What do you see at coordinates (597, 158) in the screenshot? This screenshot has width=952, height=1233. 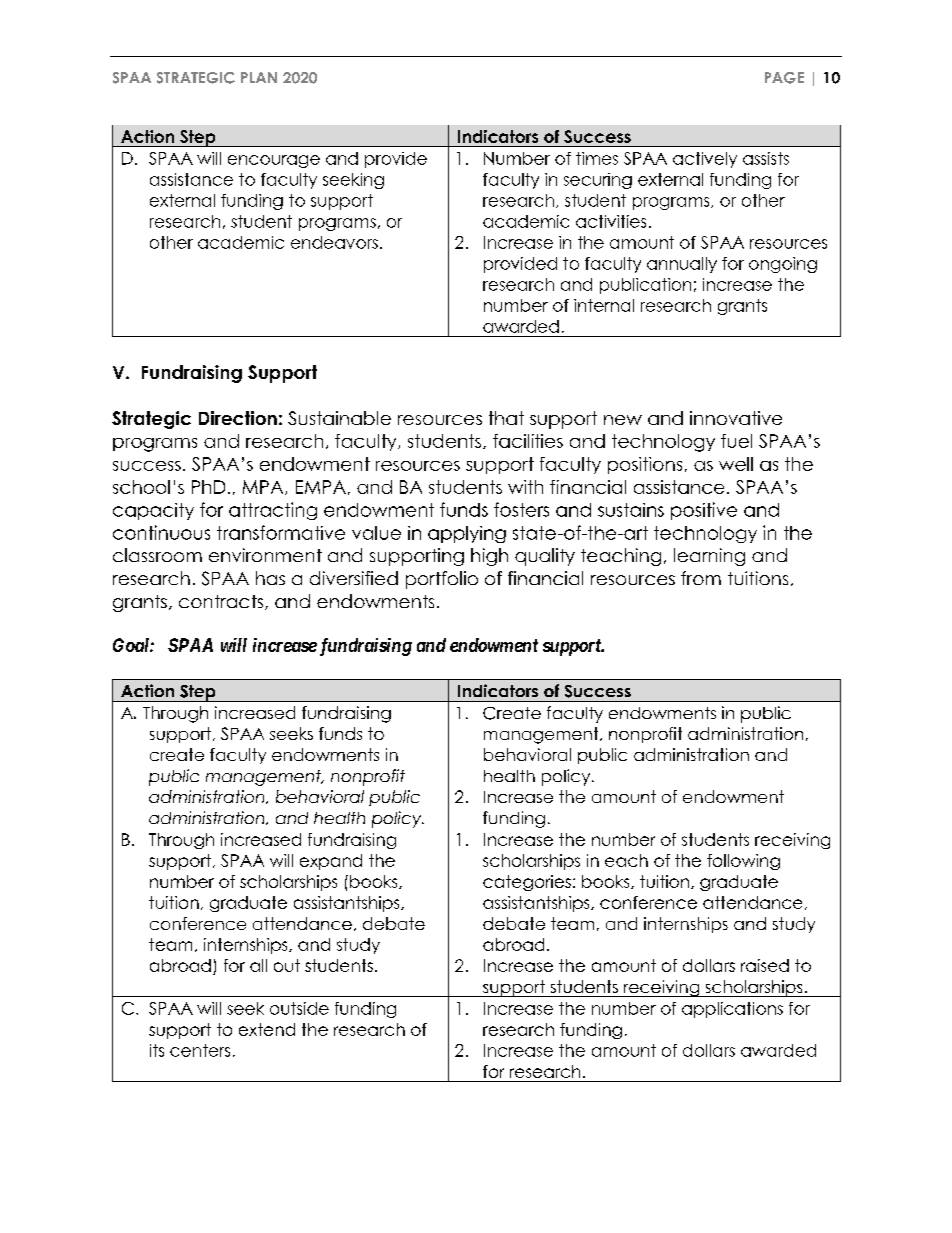 I see `times` at bounding box center [597, 158].
